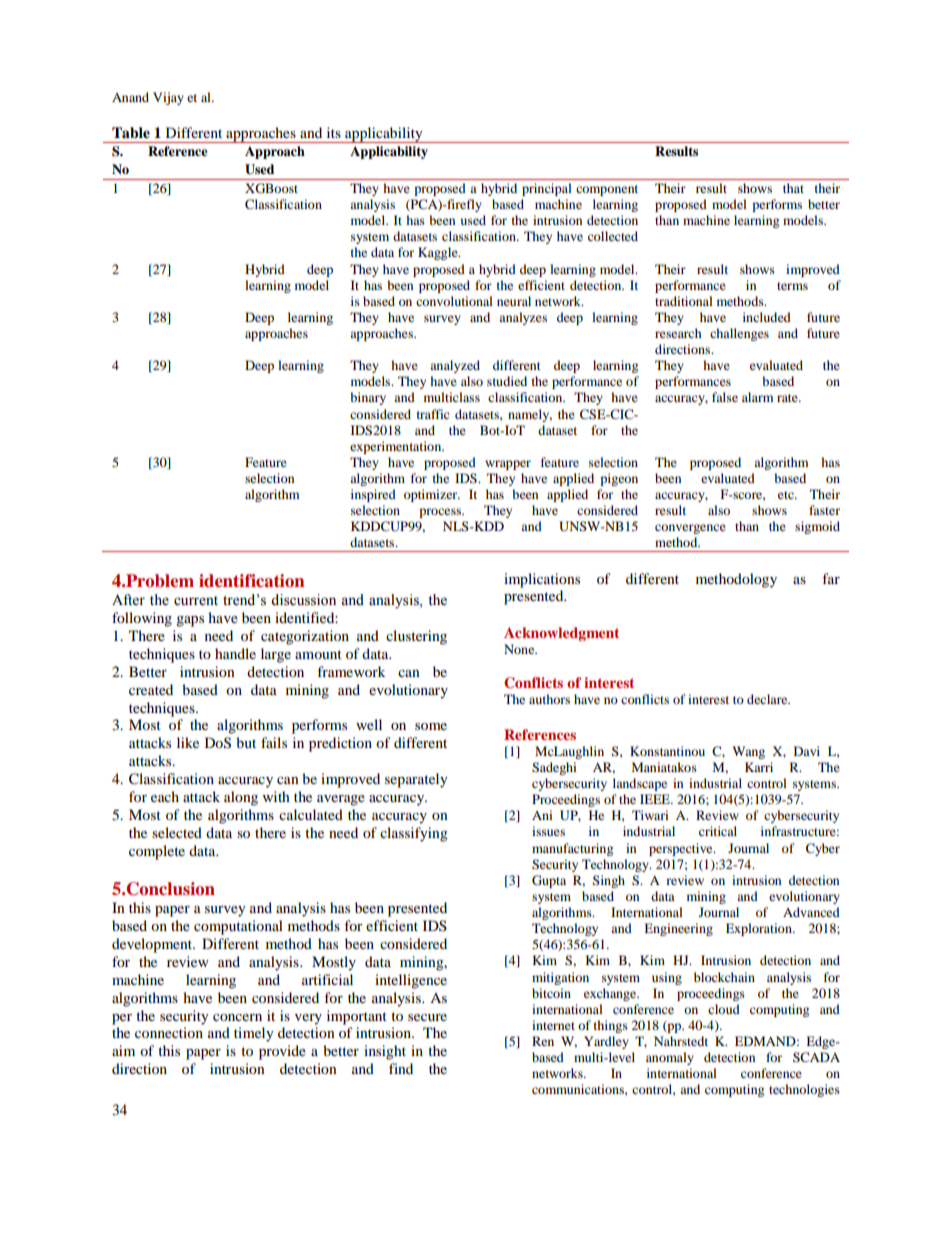 The width and height of the image is (952, 1233). What do you see at coordinates (542, 580) in the image?
I see `implications` at bounding box center [542, 580].
